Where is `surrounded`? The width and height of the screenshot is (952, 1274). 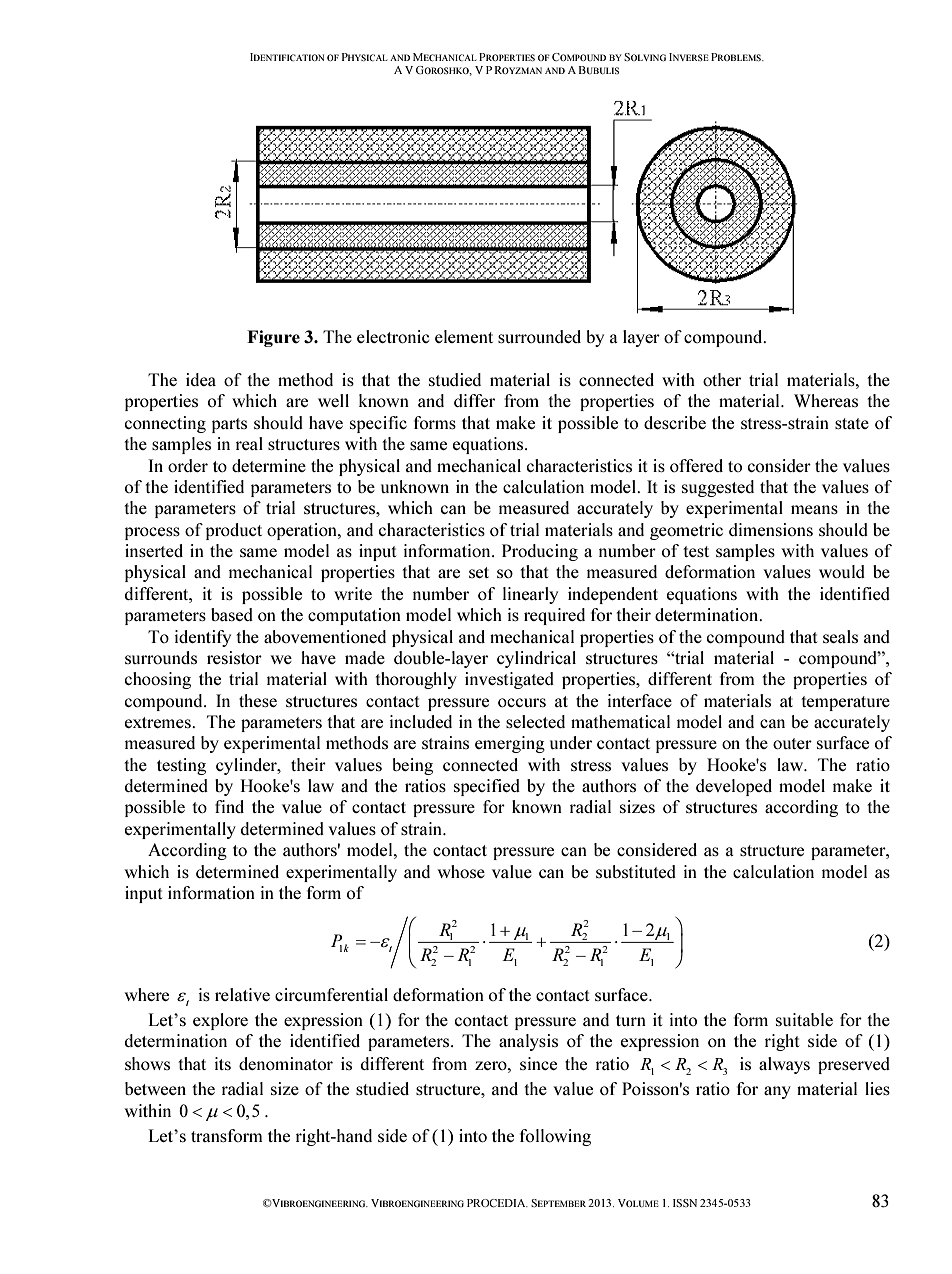
surrounded is located at coordinates (539, 336).
